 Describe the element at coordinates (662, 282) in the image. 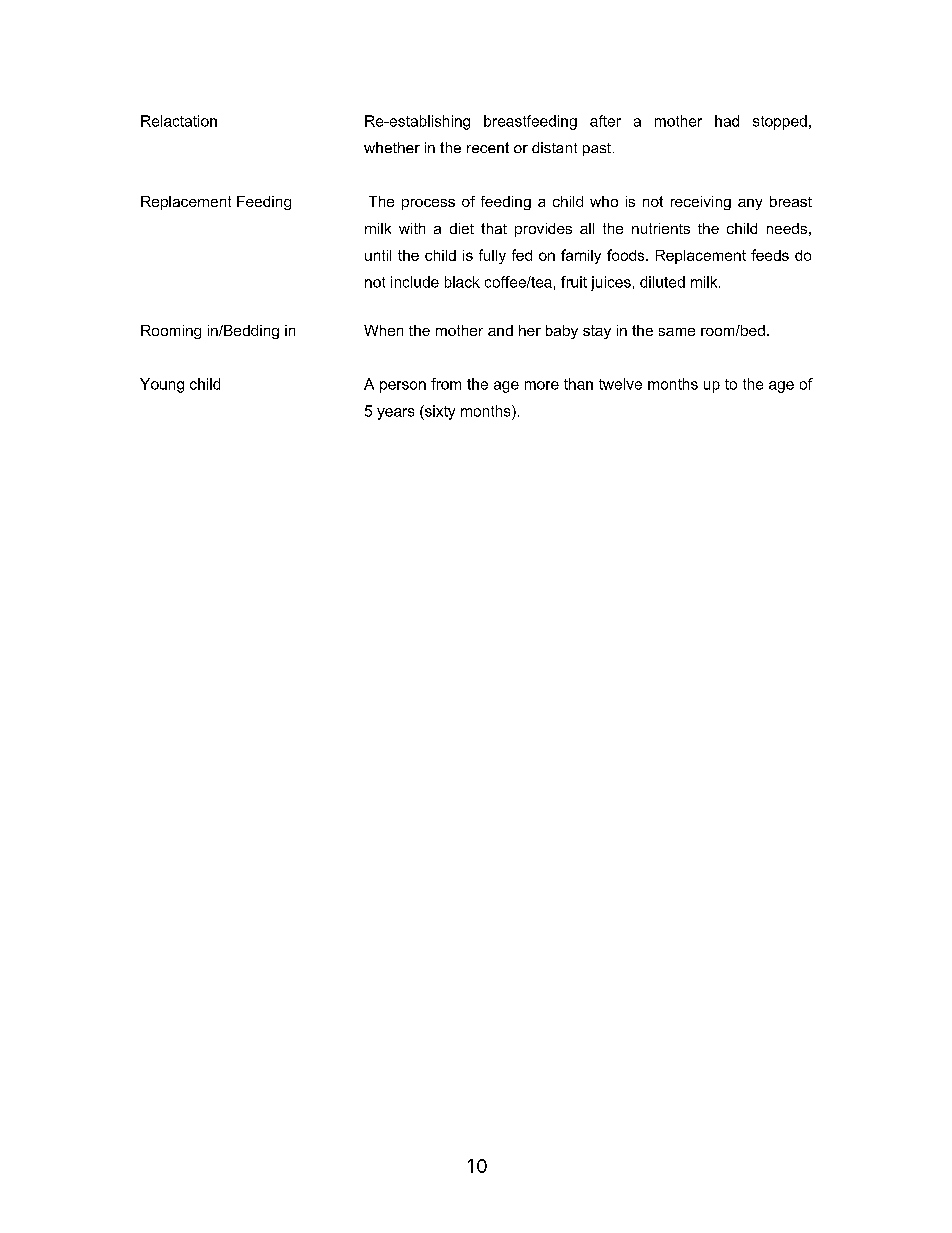

I see `diluted` at that location.
